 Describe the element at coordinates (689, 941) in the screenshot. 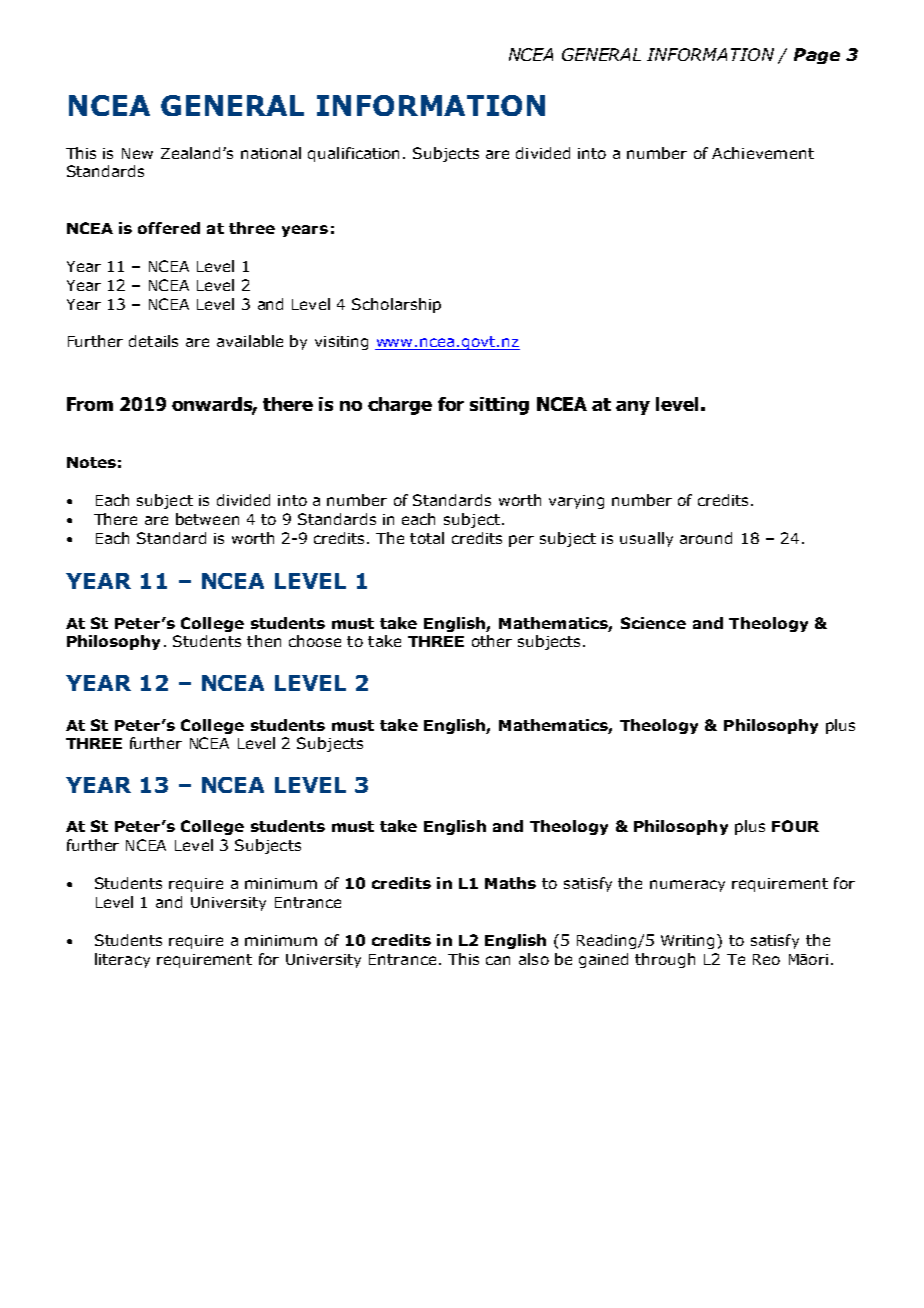

I see `Writing` at that location.
